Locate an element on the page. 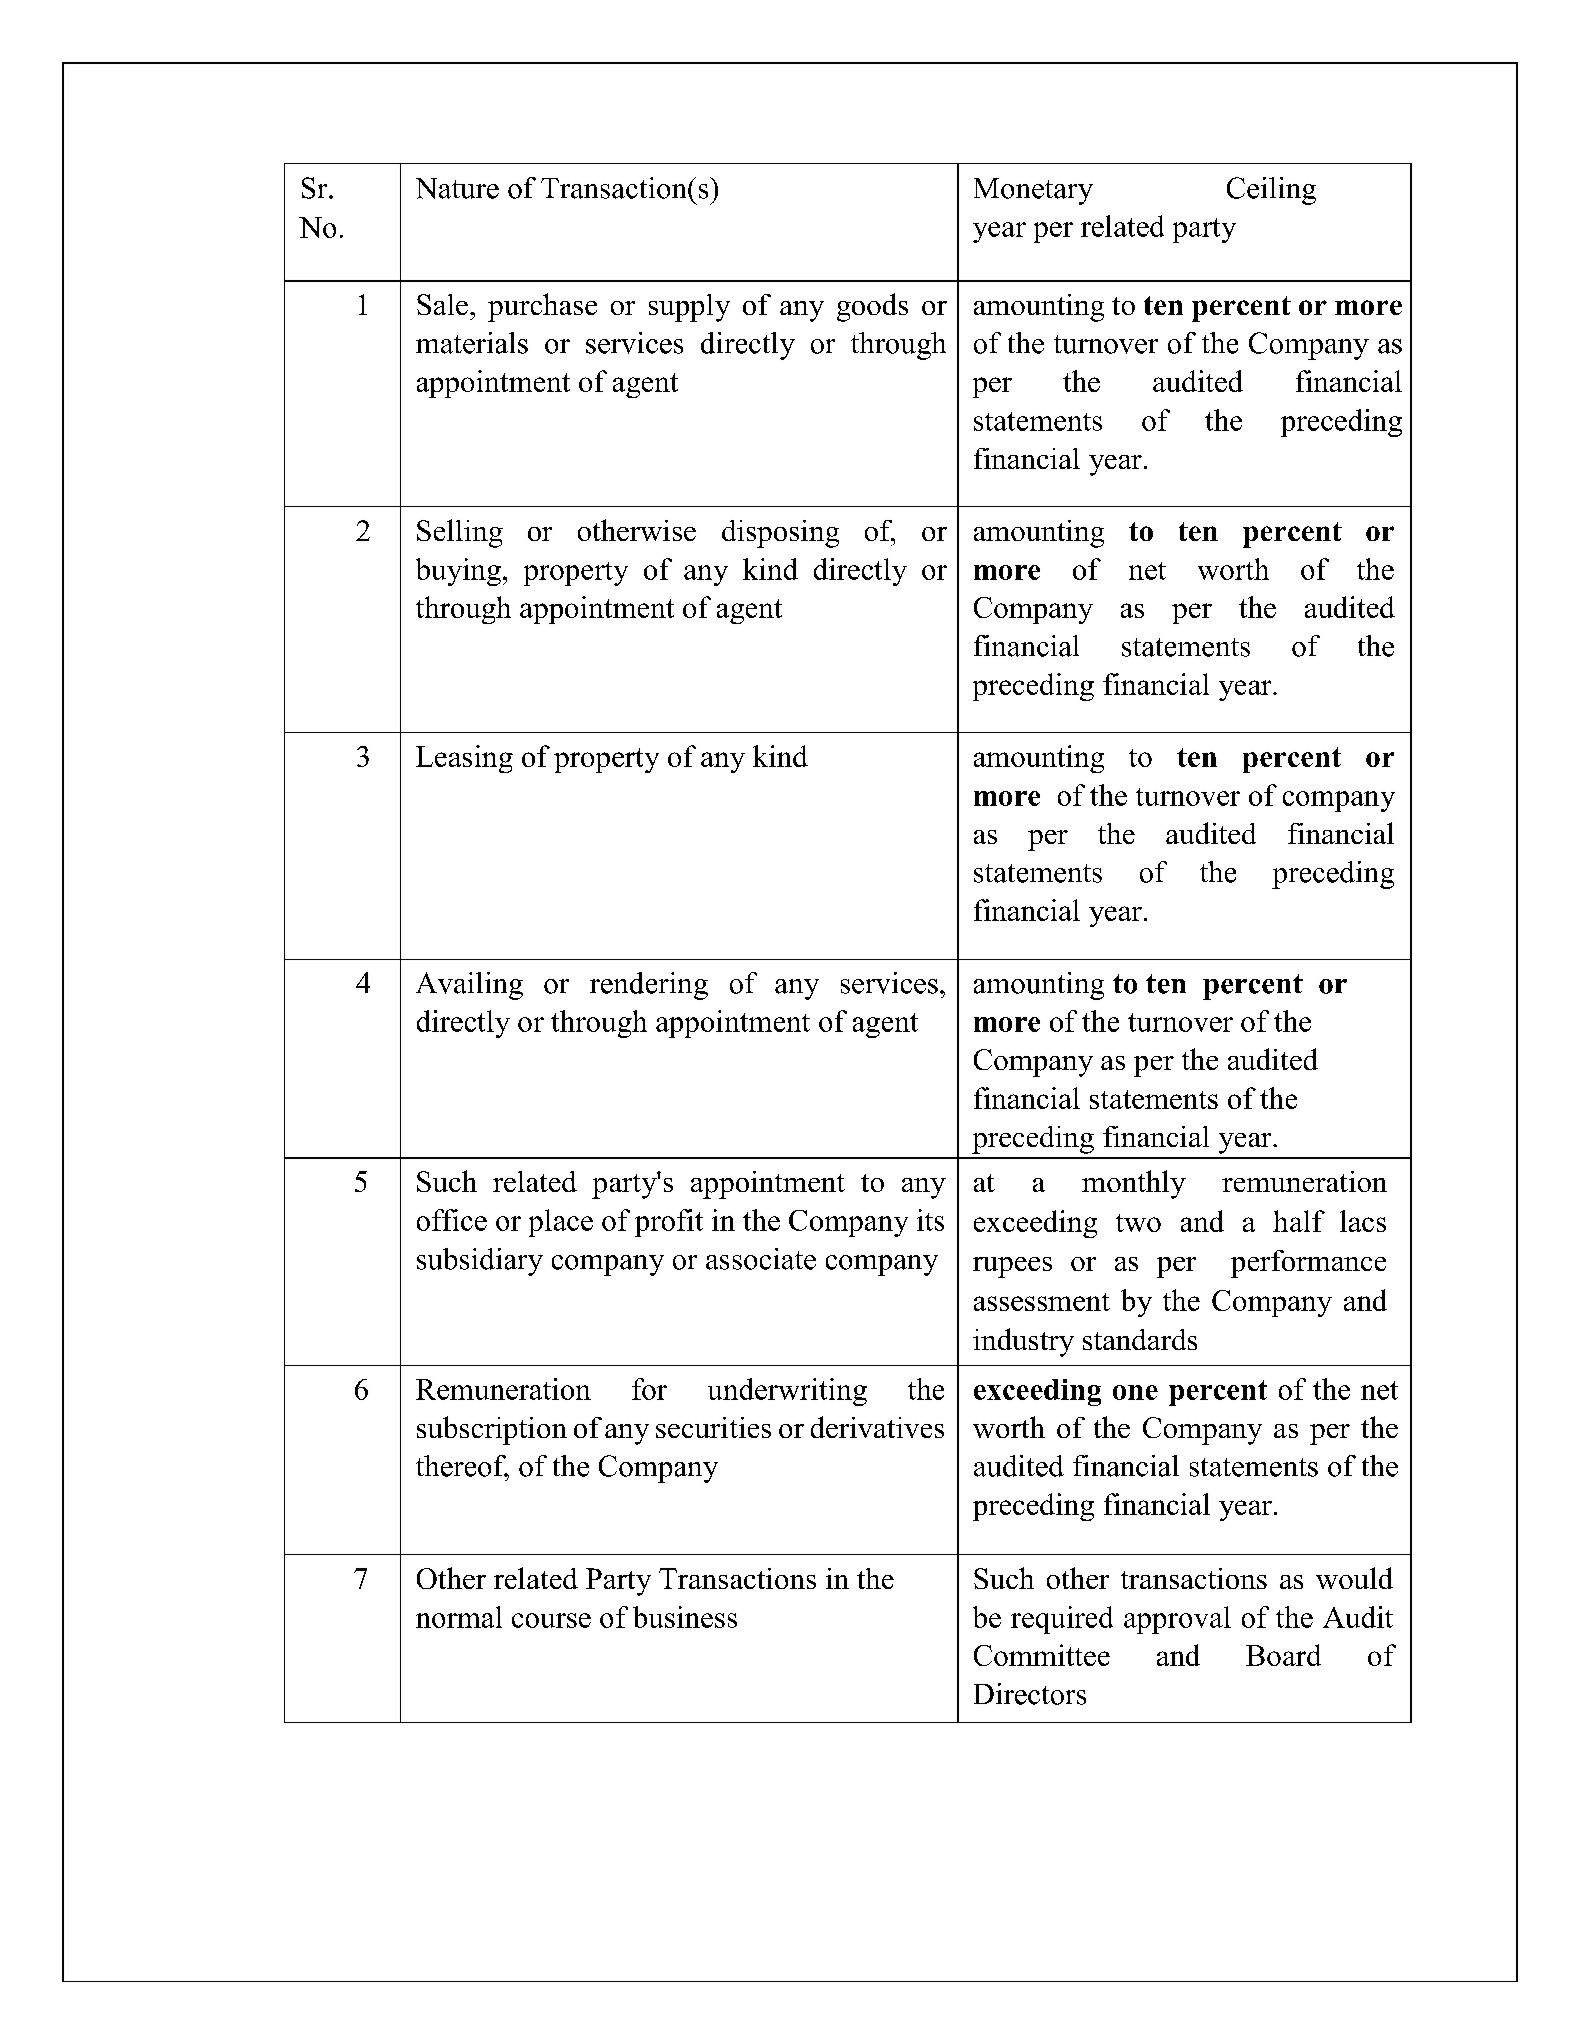  Availing is located at coordinates (469, 986).
